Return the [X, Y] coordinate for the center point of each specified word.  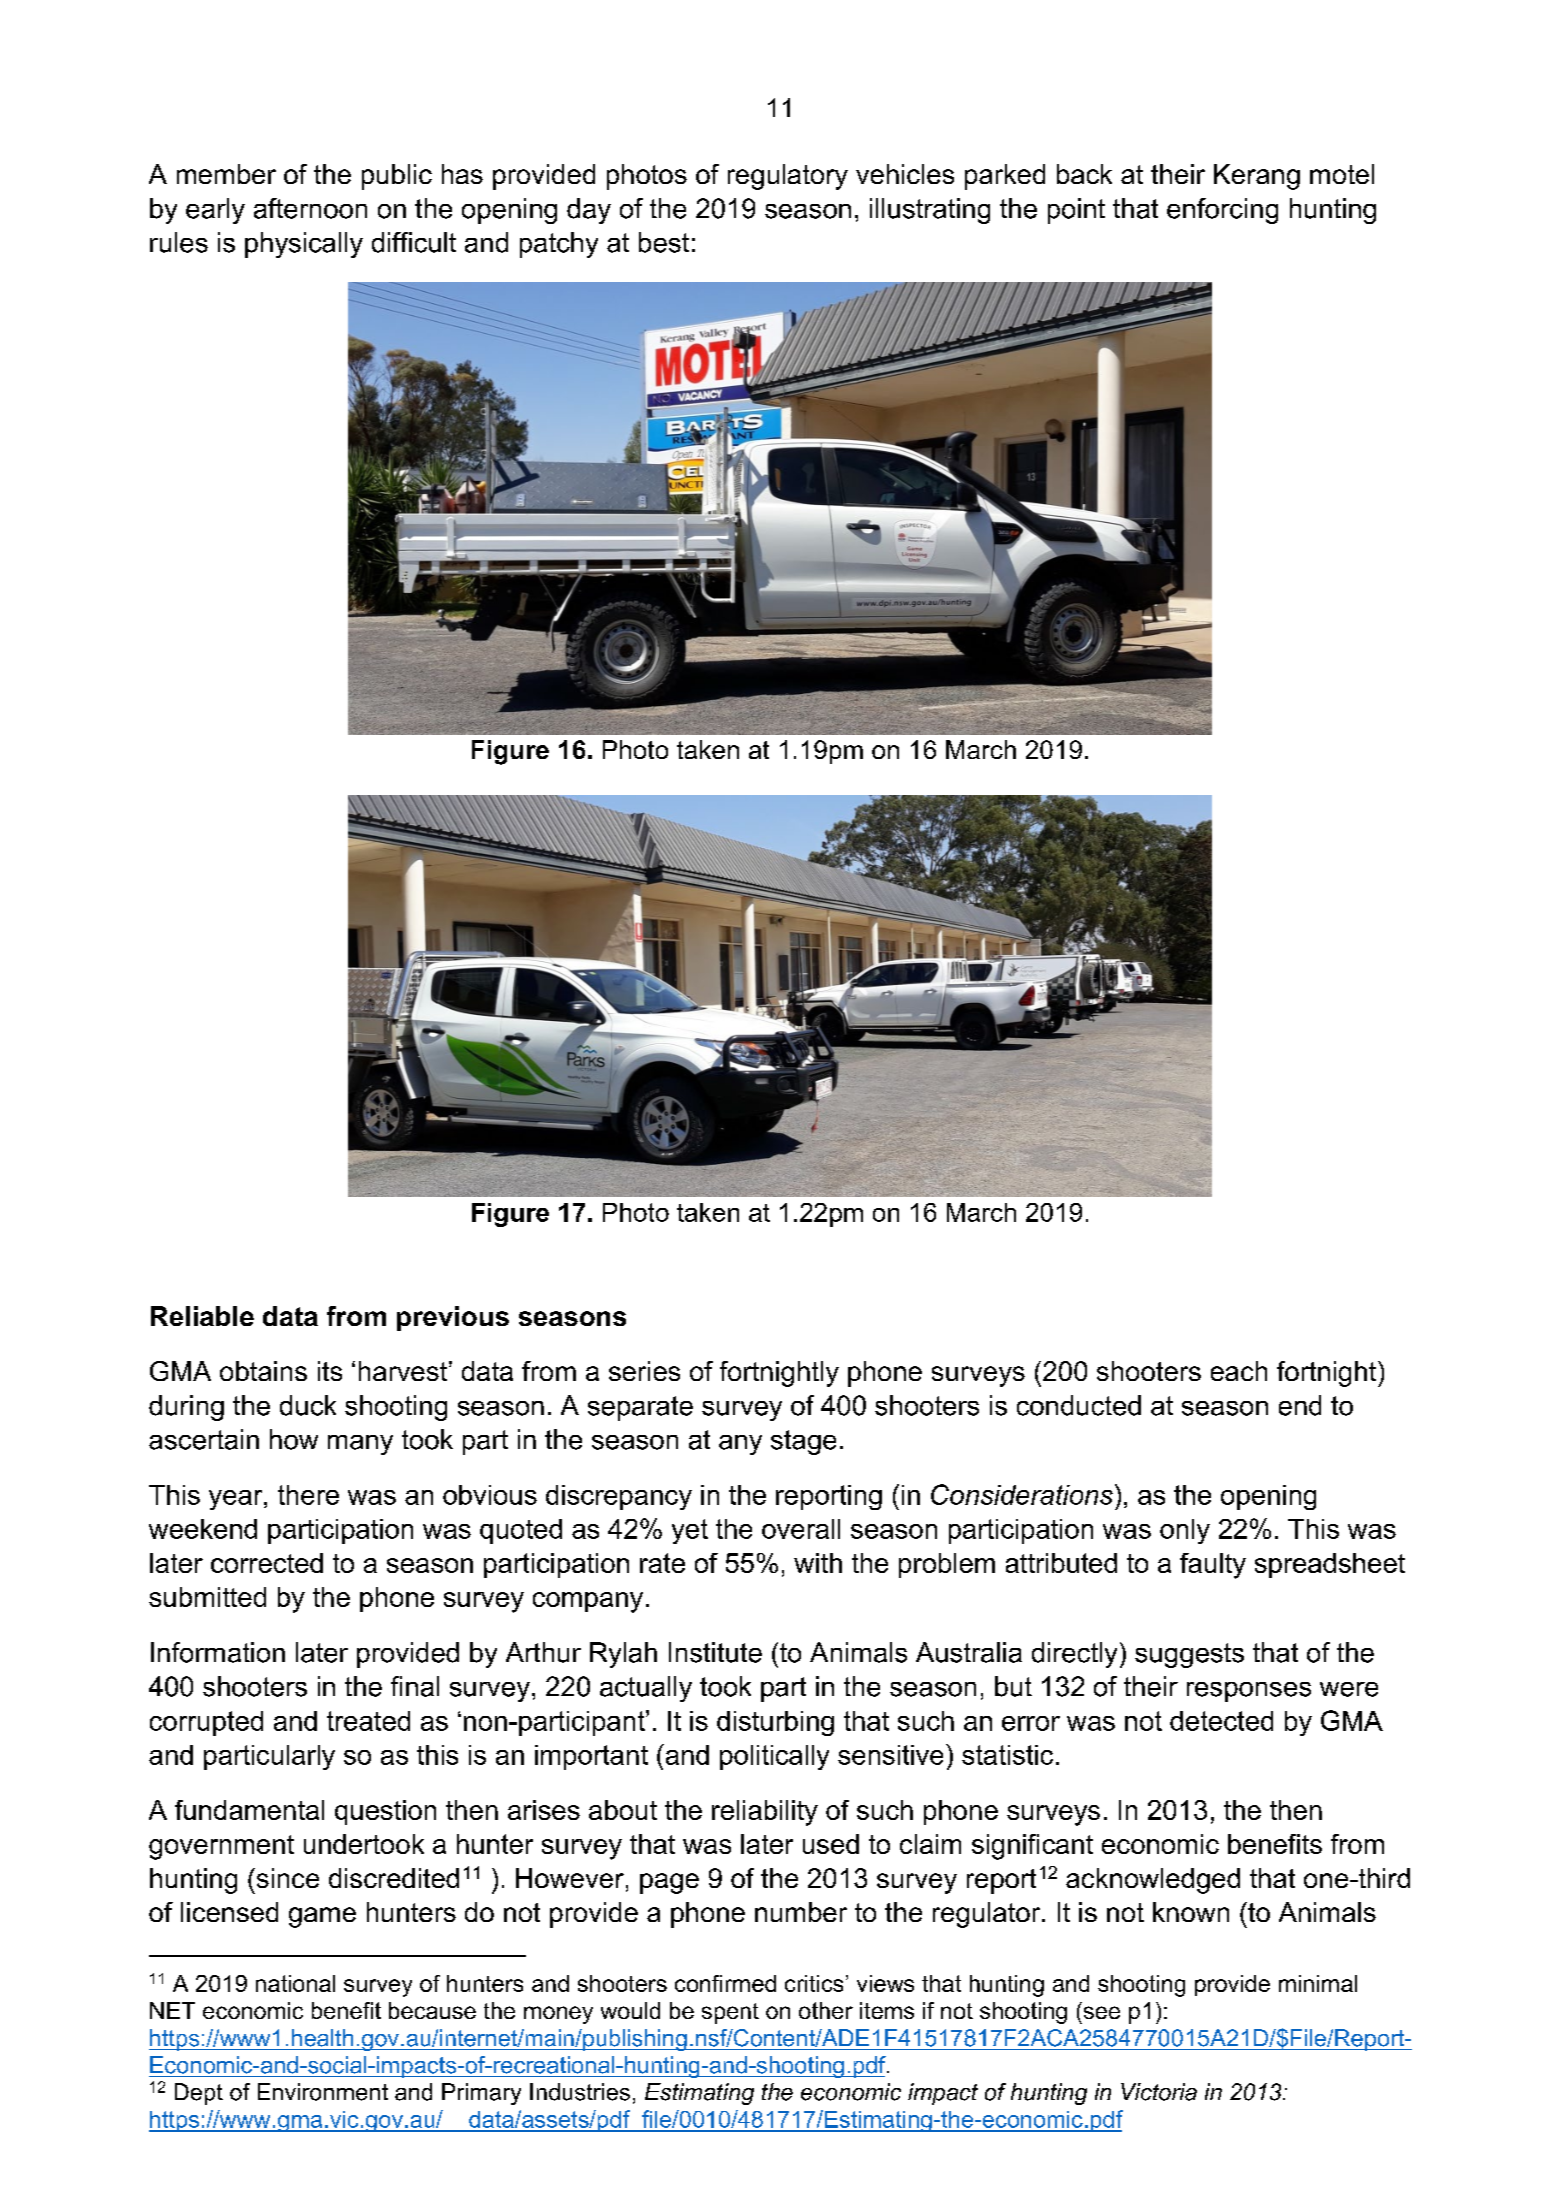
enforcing [1222, 211]
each [1239, 1371]
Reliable [202, 1316]
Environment [323, 2092]
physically [304, 245]
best [664, 242]
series [644, 1371]
